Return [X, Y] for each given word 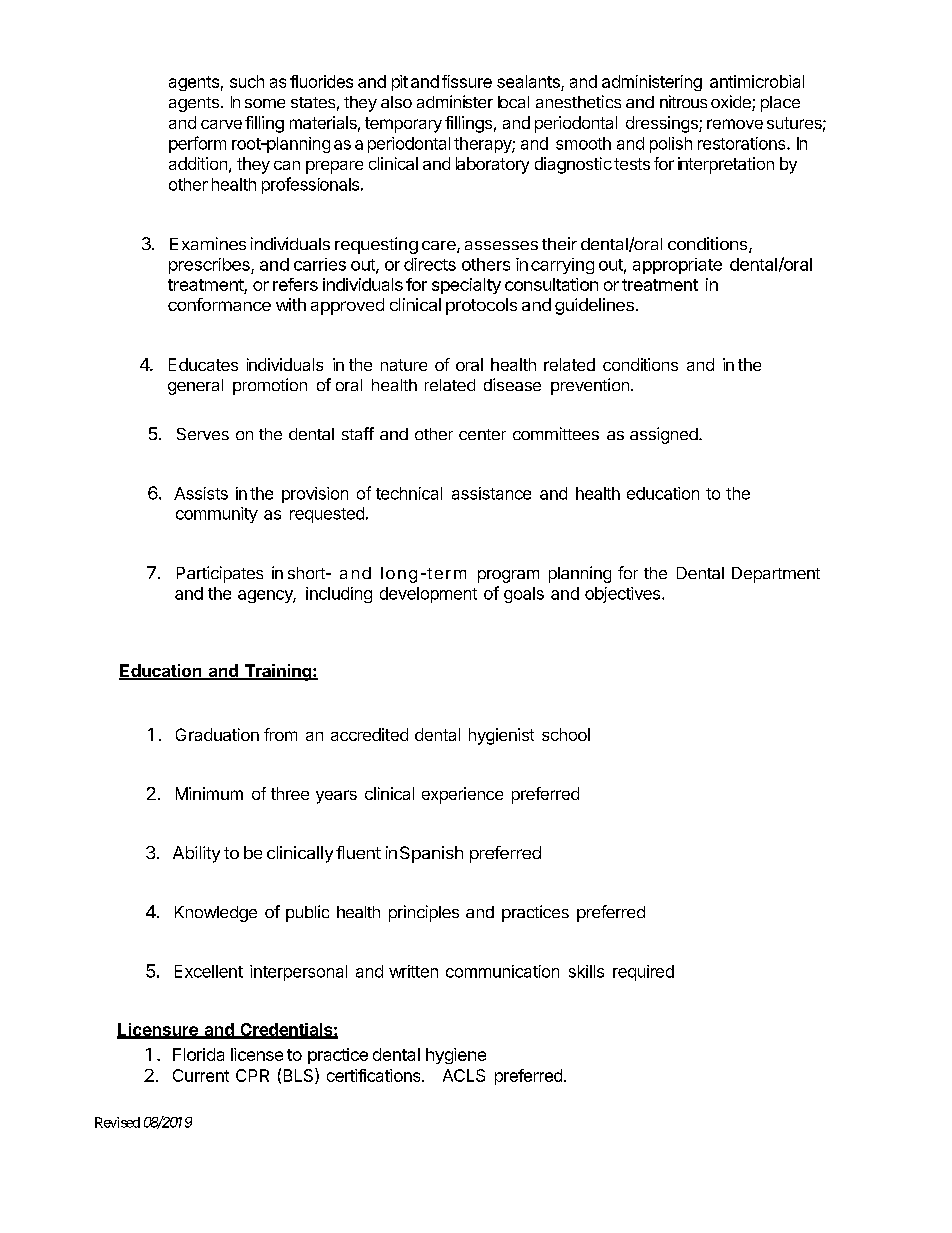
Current [201, 1075]
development [428, 595]
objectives [624, 595]
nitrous [683, 101]
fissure [467, 81]
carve [221, 124]
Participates [220, 574]
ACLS [464, 1075]
